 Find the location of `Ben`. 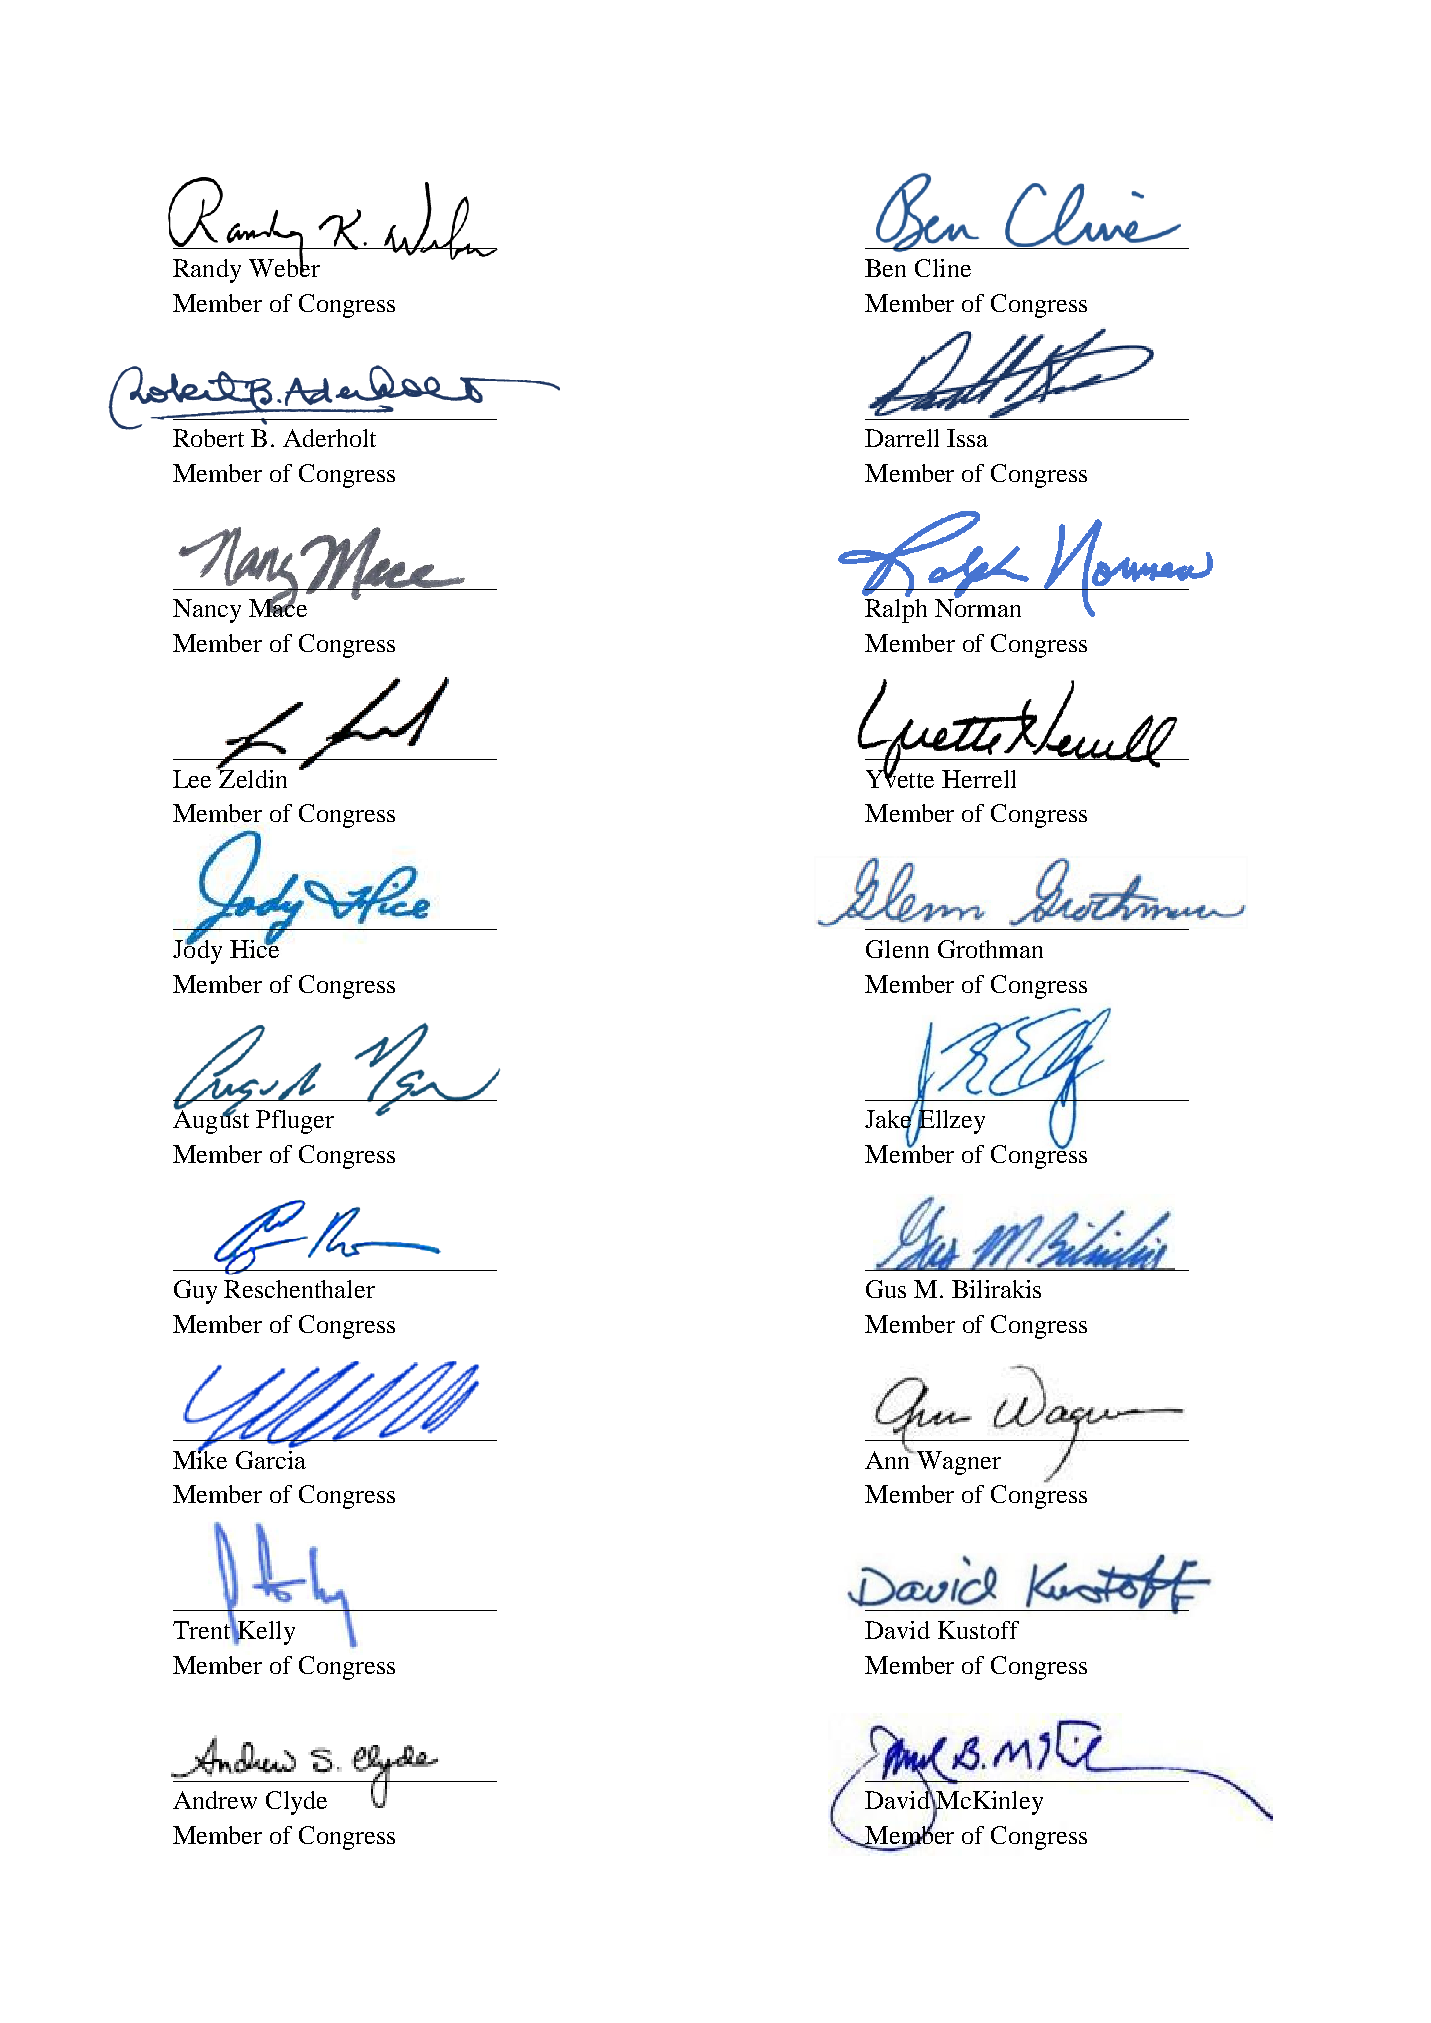

Ben is located at coordinates (885, 268).
